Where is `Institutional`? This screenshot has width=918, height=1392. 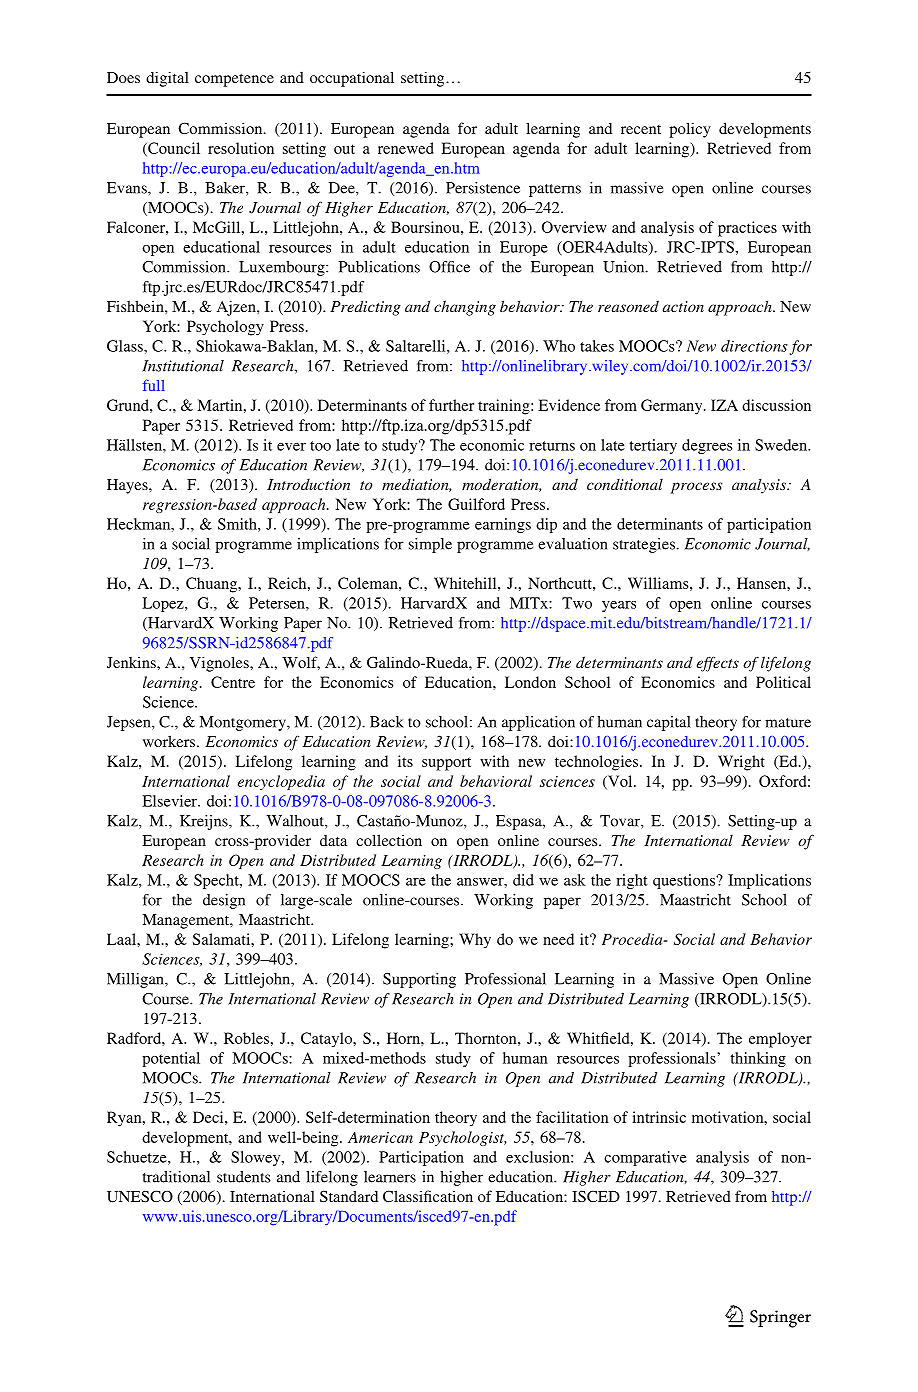
Institutional is located at coordinates (183, 366).
